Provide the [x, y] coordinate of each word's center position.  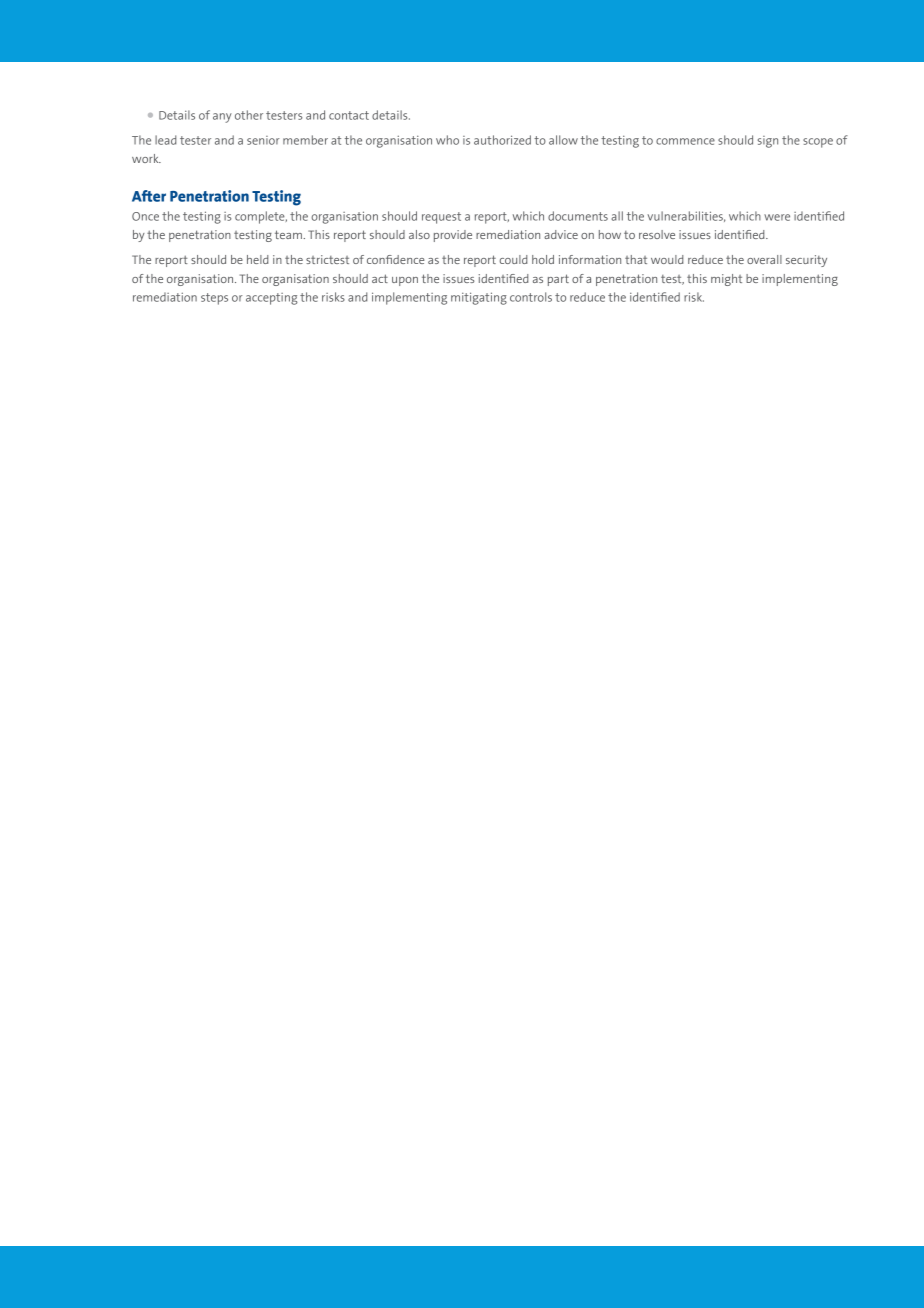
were [777, 217]
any [222, 118]
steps [214, 299]
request [441, 218]
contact [349, 115]
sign [768, 142]
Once [145, 216]
